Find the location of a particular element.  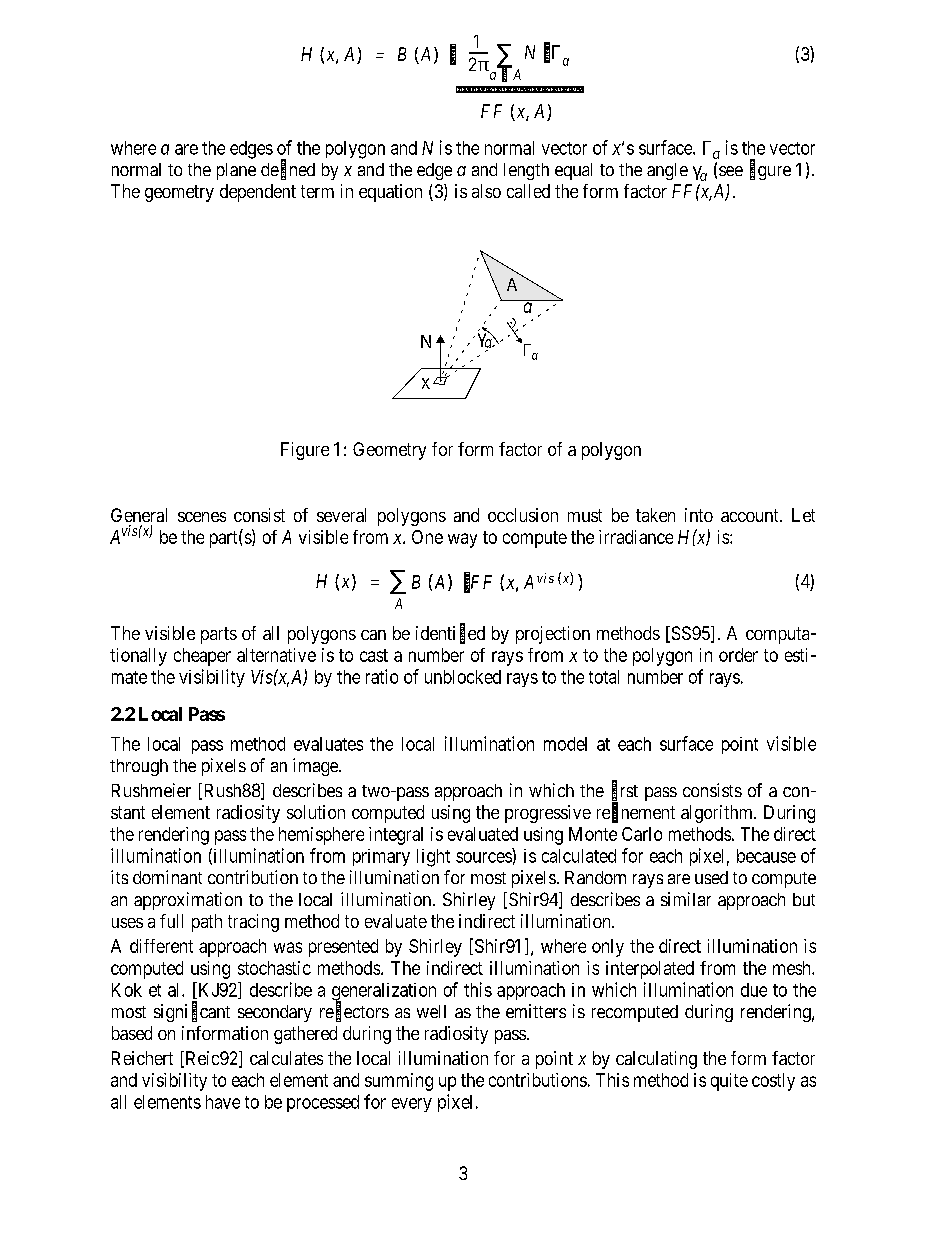

alternative is located at coordinates (276, 655).
